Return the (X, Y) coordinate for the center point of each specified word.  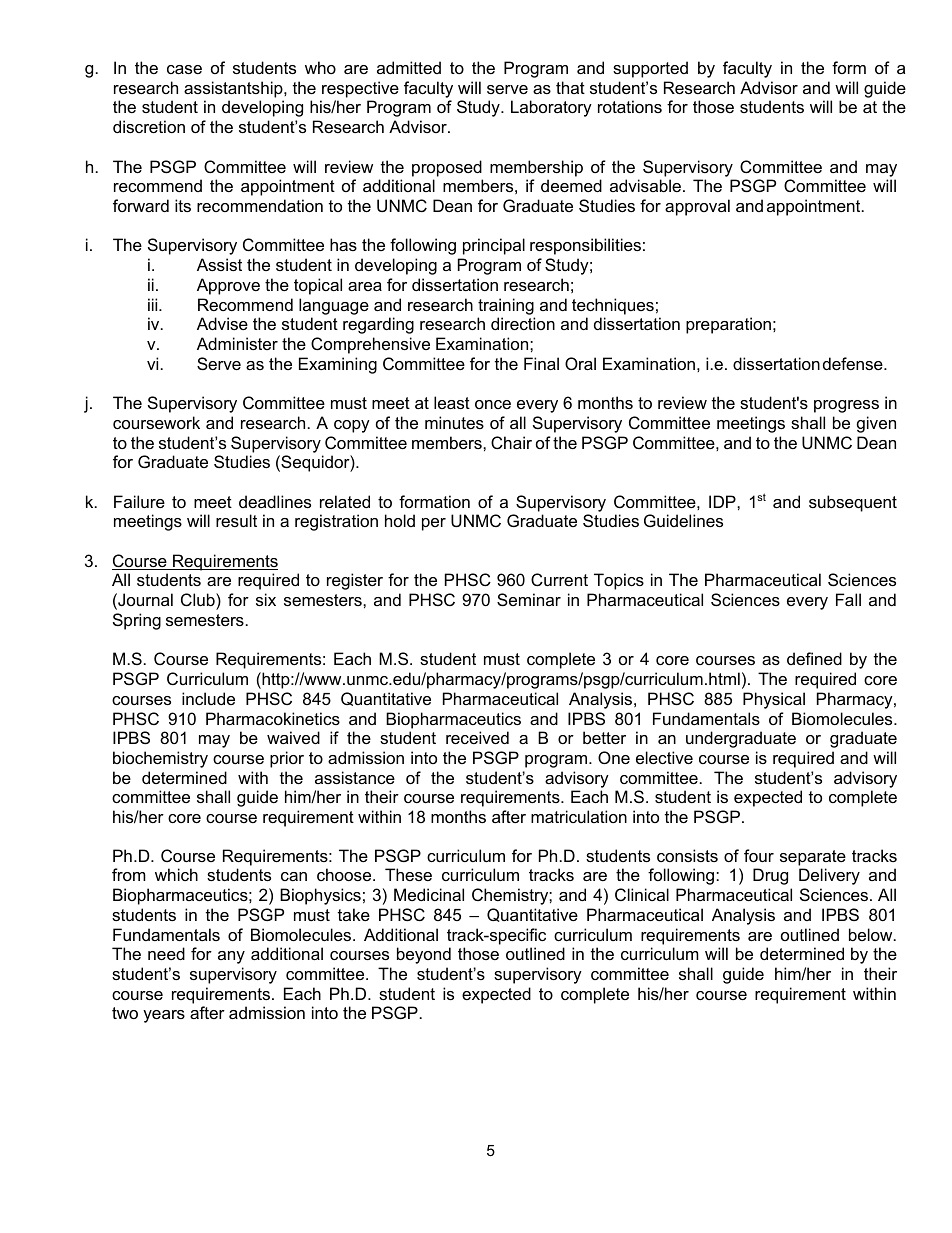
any (231, 957)
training (506, 306)
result (236, 520)
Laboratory (551, 108)
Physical (774, 700)
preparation (728, 325)
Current (559, 579)
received (477, 737)
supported (650, 69)
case (184, 69)
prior (287, 759)
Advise (222, 323)
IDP (723, 501)
